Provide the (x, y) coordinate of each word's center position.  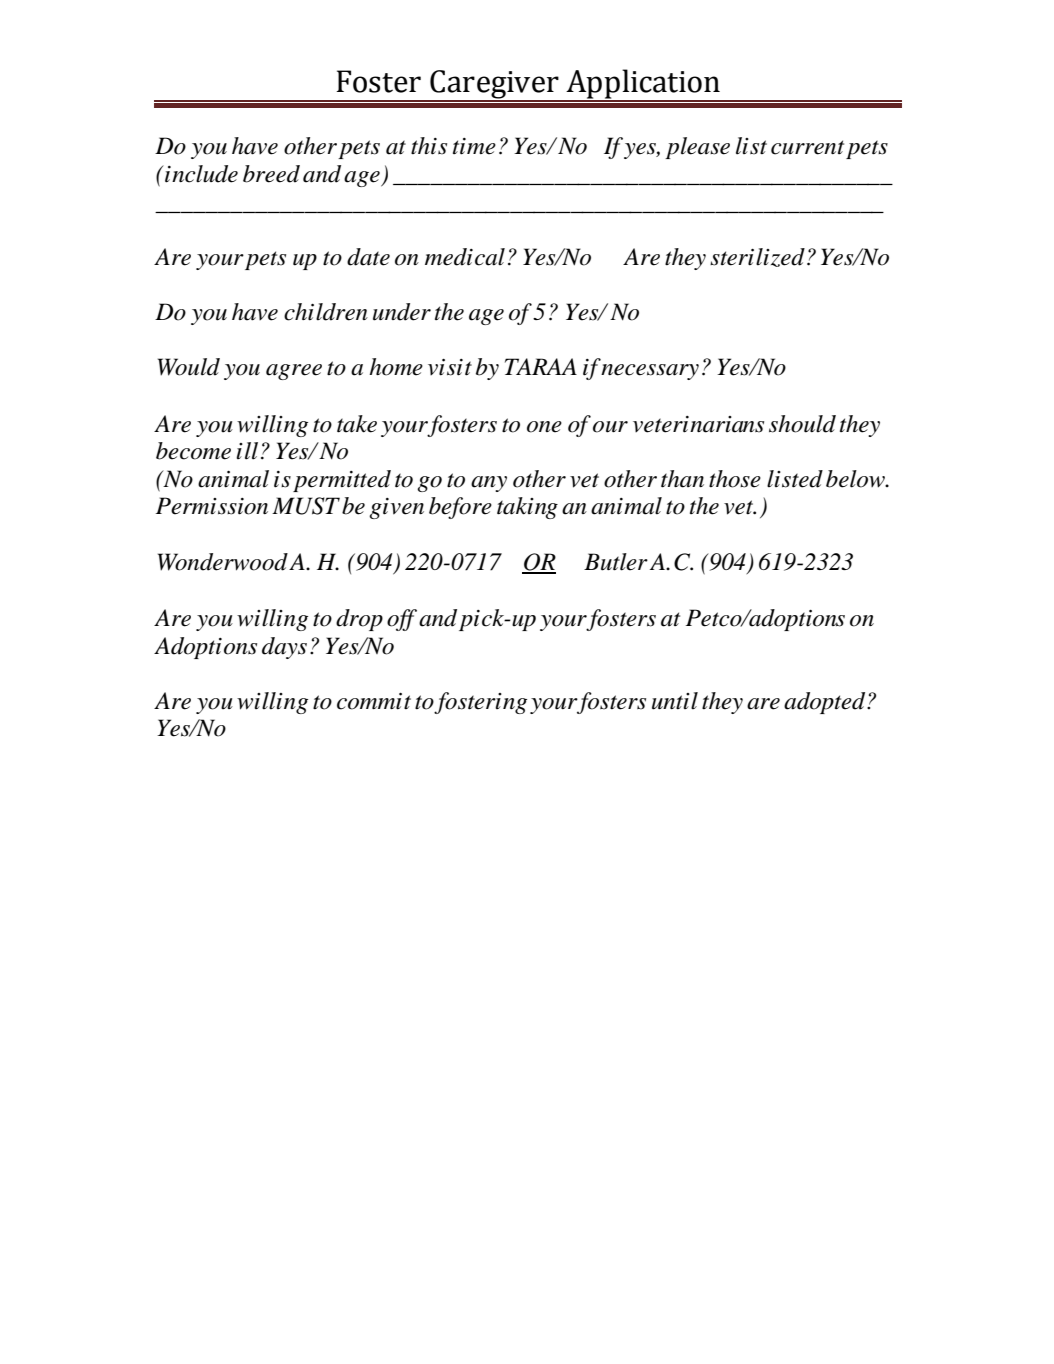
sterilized (757, 257)
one (544, 427)
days (284, 648)
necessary (650, 372)
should (802, 424)
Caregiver (494, 86)
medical (465, 257)
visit (450, 367)
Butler (616, 562)
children (326, 312)
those (735, 479)
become (193, 451)
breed (271, 174)
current (807, 147)
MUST (306, 506)
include (200, 174)
